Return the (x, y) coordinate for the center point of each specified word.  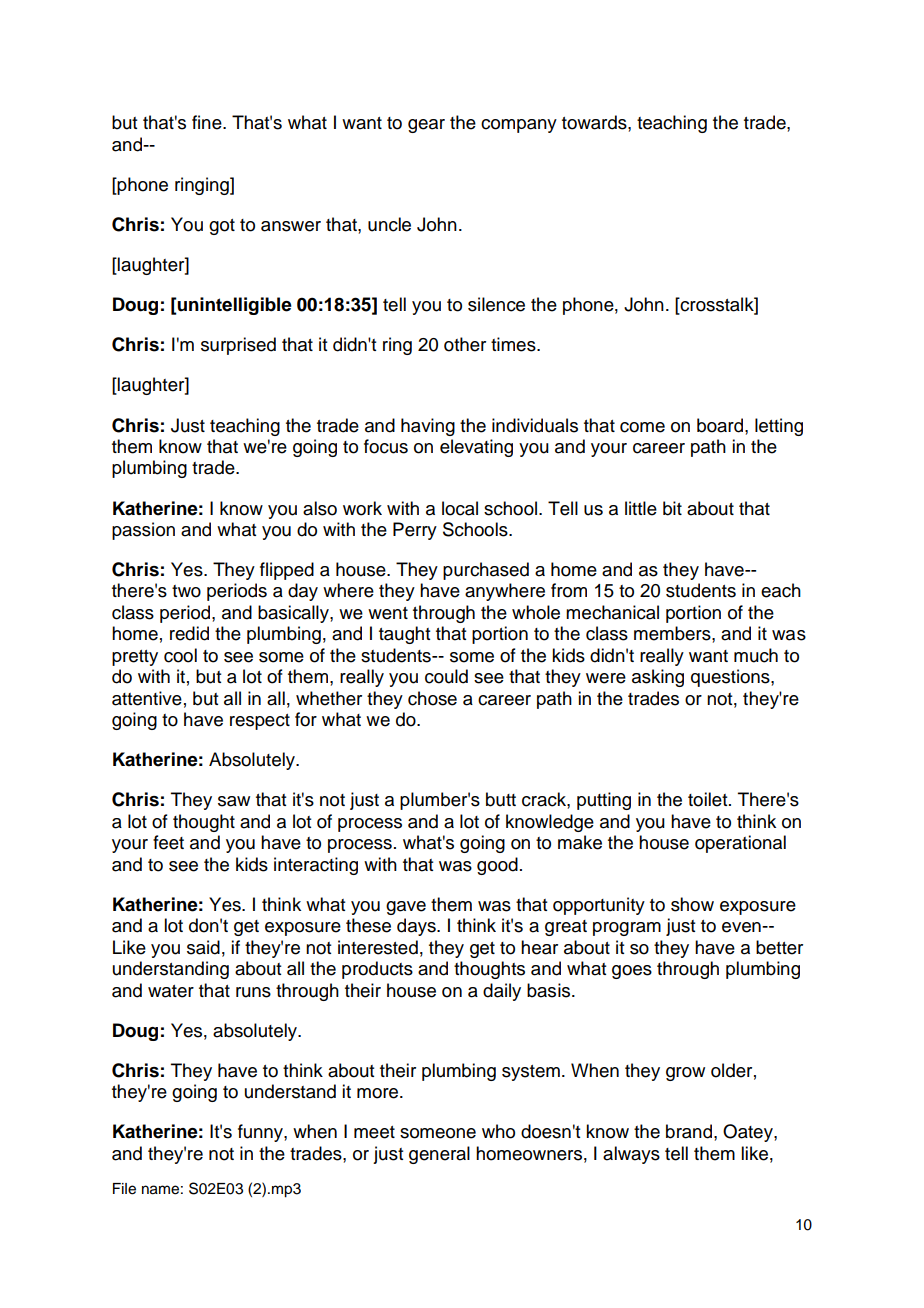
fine (208, 122)
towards (595, 122)
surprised (238, 346)
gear (426, 126)
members (673, 633)
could (446, 676)
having (428, 427)
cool (180, 655)
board (721, 425)
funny (261, 1133)
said (203, 947)
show (692, 904)
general (439, 1155)
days (417, 927)
